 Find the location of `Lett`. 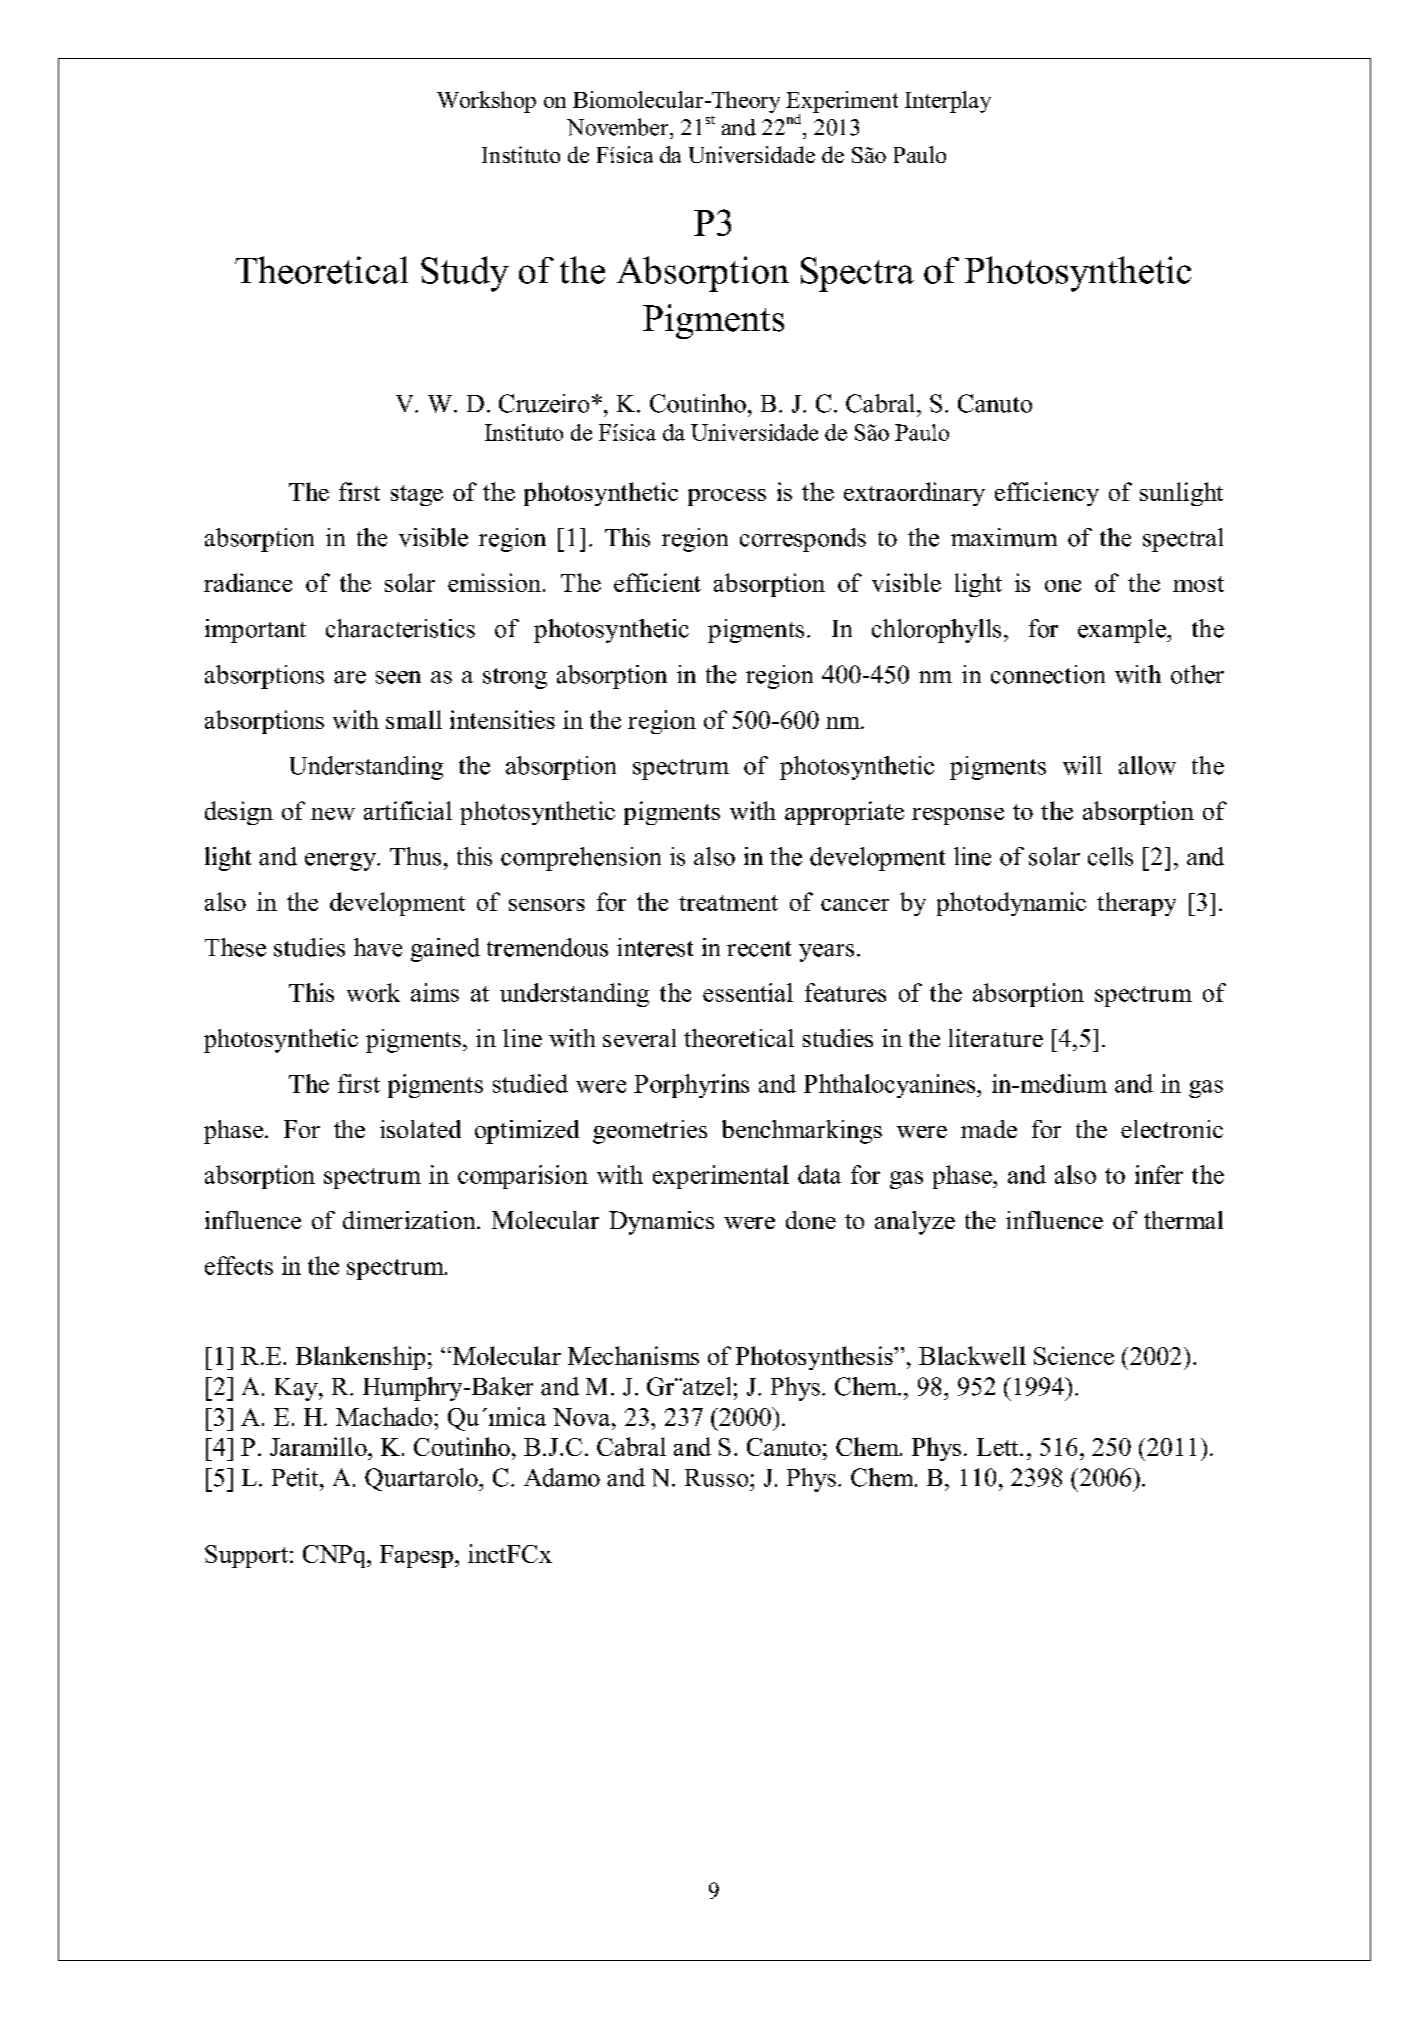

Lett is located at coordinates (999, 1447).
